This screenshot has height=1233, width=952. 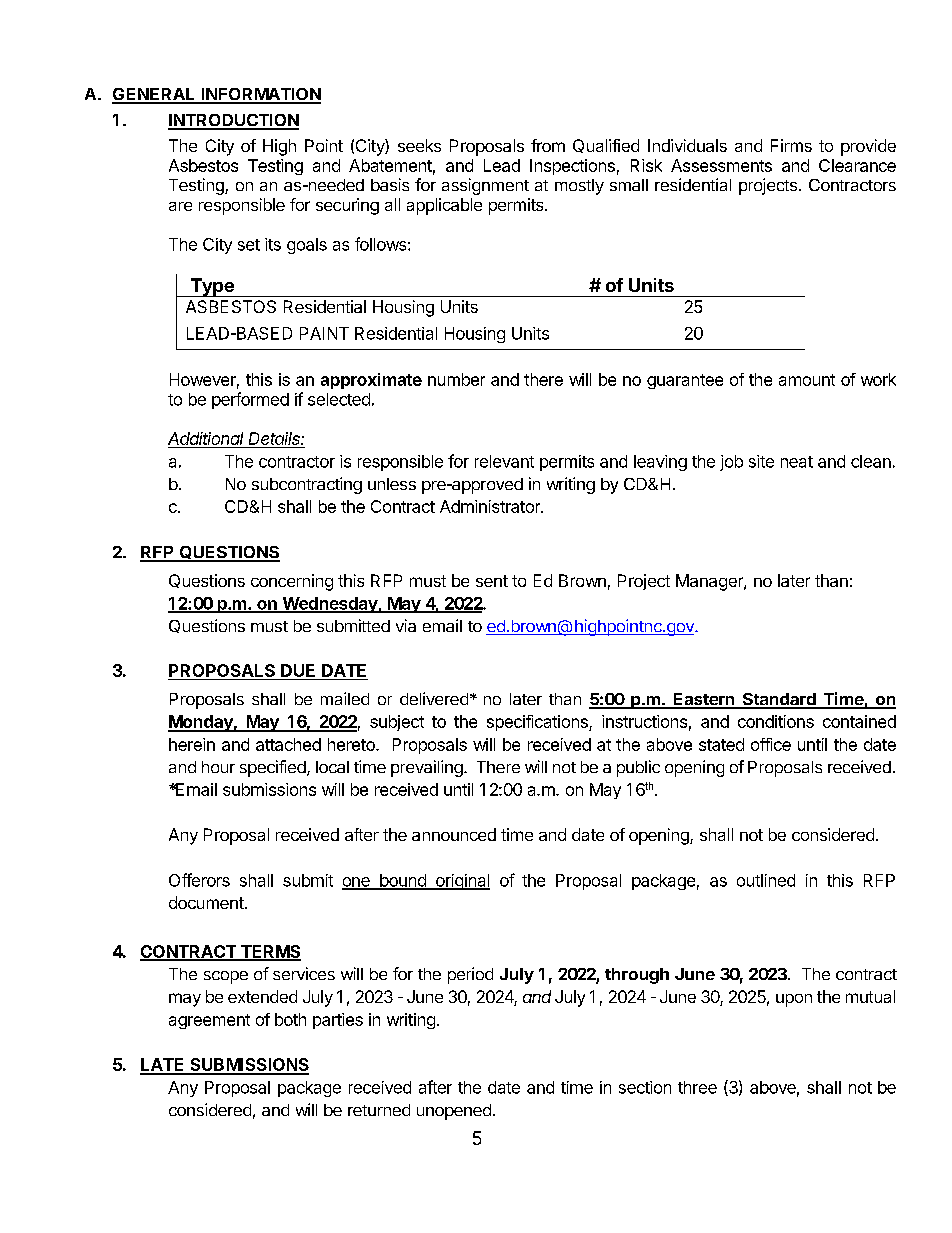 I want to click on unopened, so click(x=454, y=1112).
